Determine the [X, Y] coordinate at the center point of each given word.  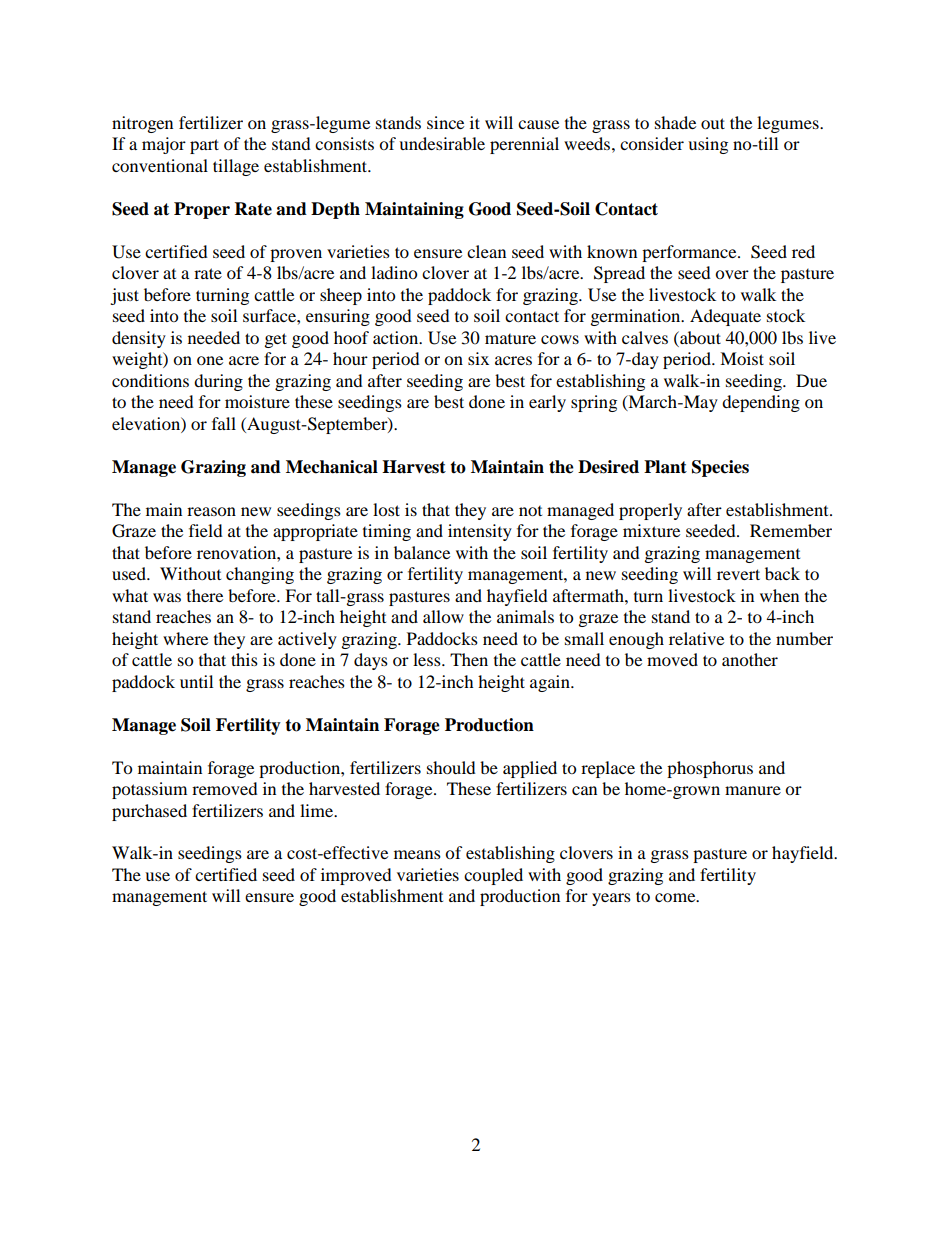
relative [696, 638]
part [204, 146]
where [185, 638]
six [478, 358]
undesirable [442, 143]
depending [761, 403]
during [218, 382]
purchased [149, 812]
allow [443, 616]
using [708, 145]
